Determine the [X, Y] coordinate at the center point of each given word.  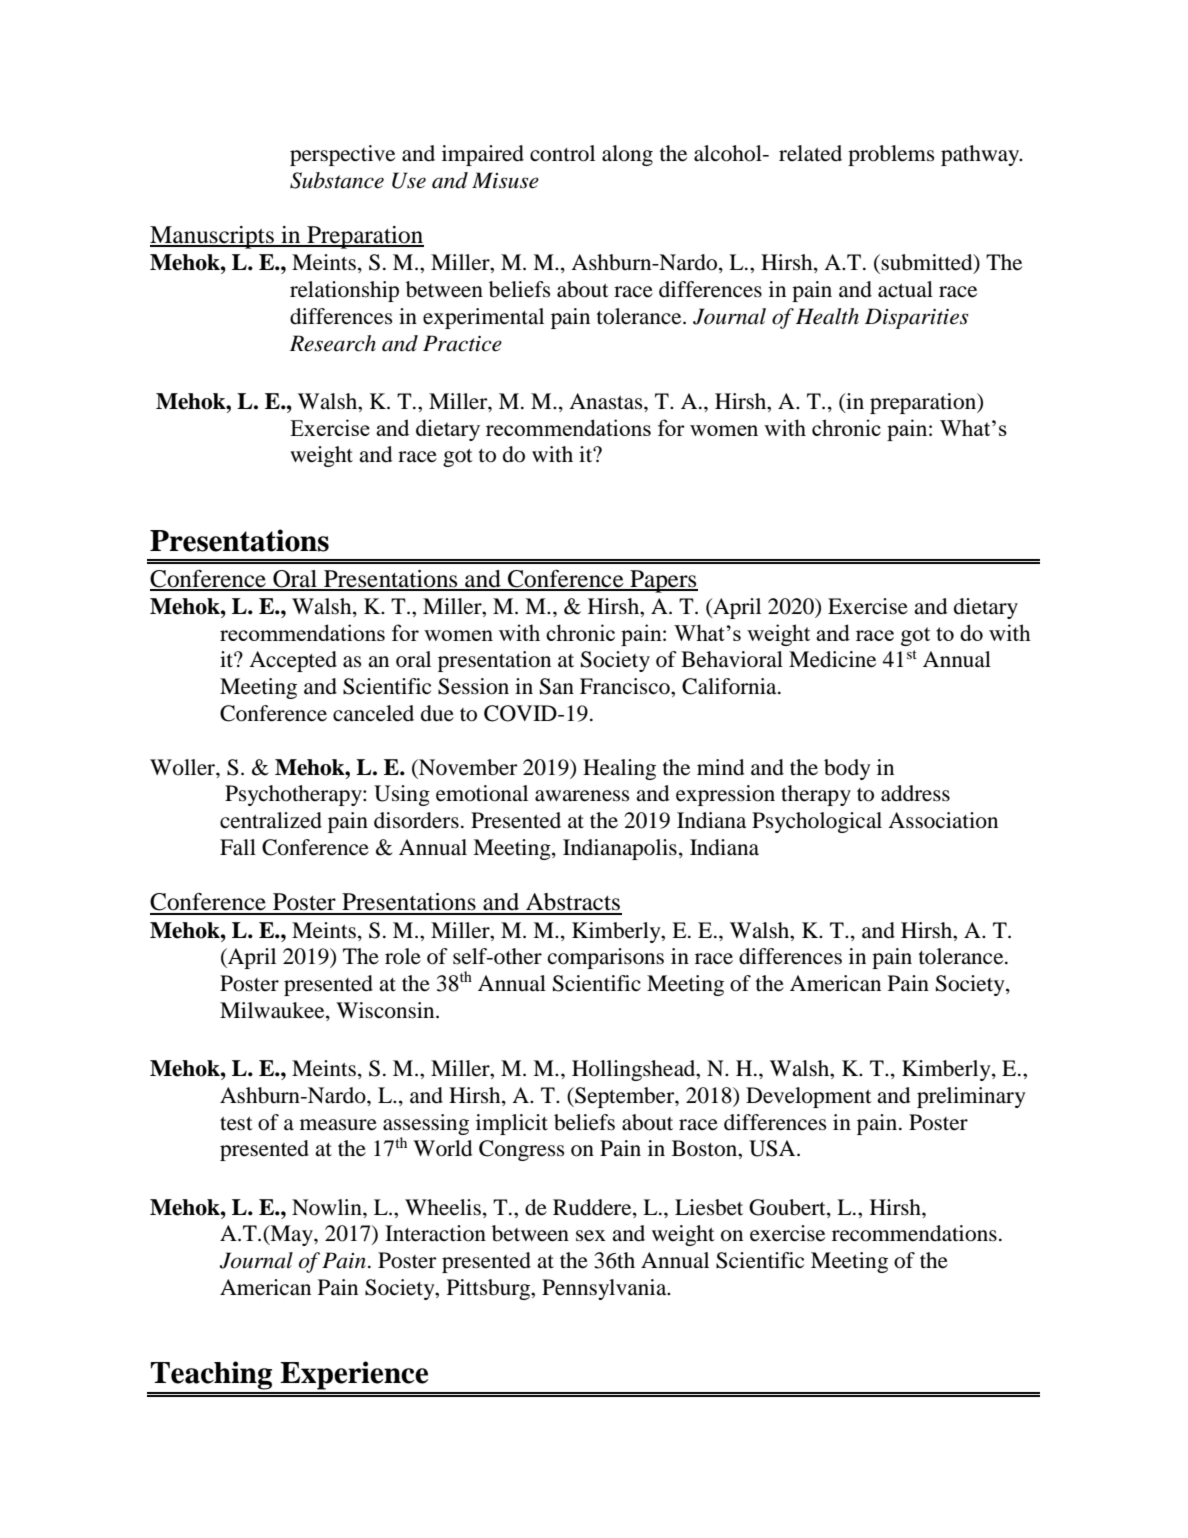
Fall [238, 847]
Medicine [832, 659]
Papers [663, 581]
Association [943, 820]
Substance [337, 180]
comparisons [606, 958]
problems [891, 155]
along [627, 155]
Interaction [435, 1233]
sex [591, 1236]
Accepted [293, 661]
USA [773, 1148]
